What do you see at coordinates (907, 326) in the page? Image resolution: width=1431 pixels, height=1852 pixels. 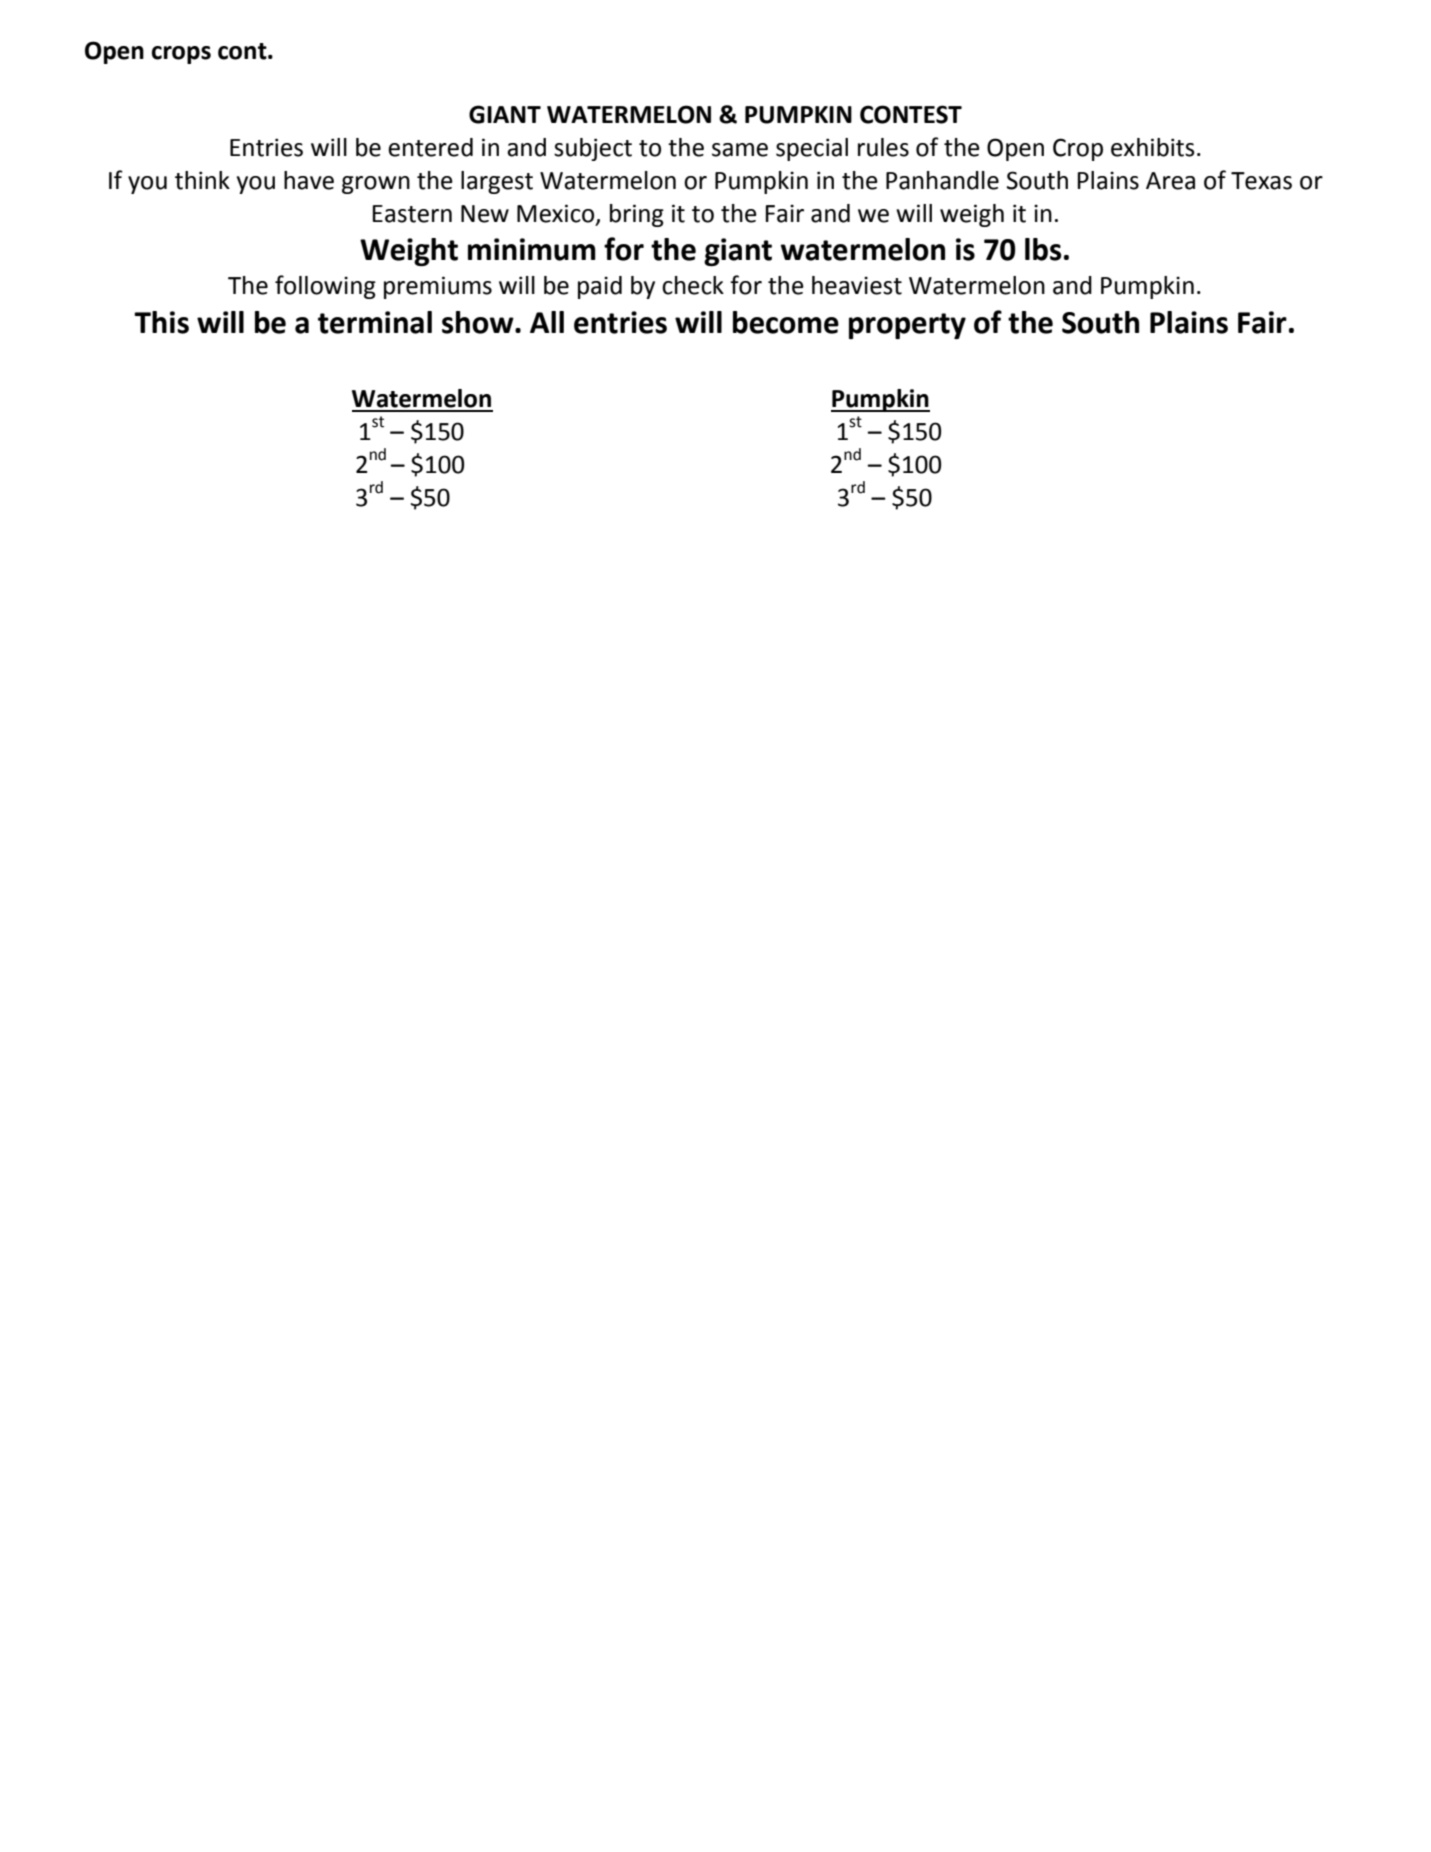 I see `property` at bounding box center [907, 326].
